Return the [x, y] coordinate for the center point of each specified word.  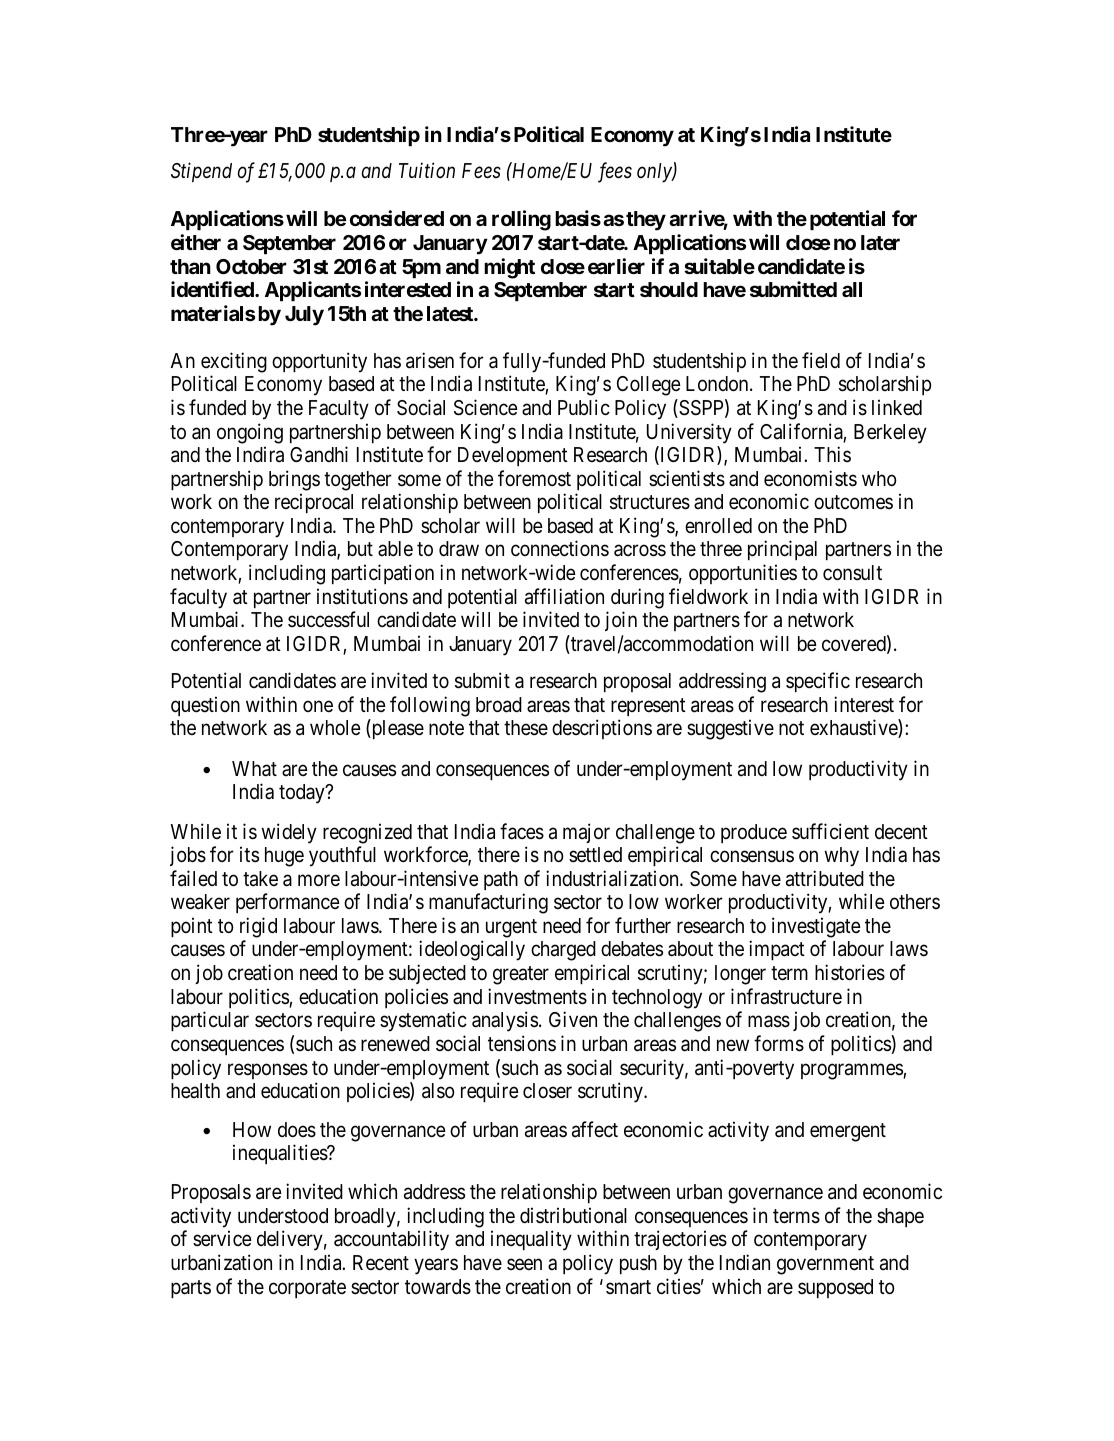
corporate [307, 1289]
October [251, 266]
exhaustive [854, 728]
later [880, 242]
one [318, 706]
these [526, 728]
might [509, 268]
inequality [531, 1240]
